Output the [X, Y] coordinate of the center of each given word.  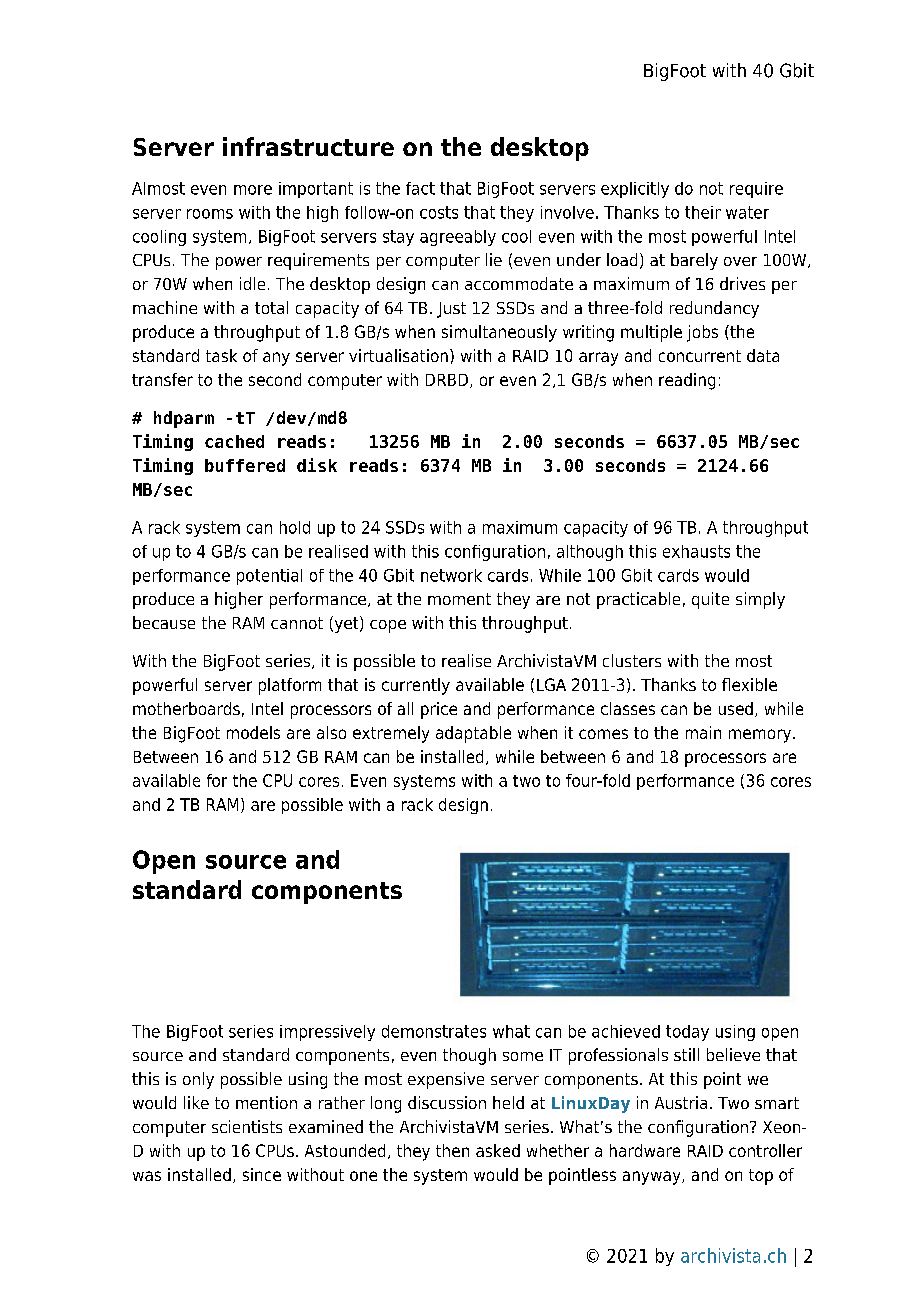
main [703, 732]
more [253, 190]
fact [420, 188]
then [452, 1150]
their [703, 212]
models [253, 732]
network [451, 575]
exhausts [696, 551]
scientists [247, 1126]
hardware [645, 1150]
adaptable [473, 734]
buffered [245, 465]
